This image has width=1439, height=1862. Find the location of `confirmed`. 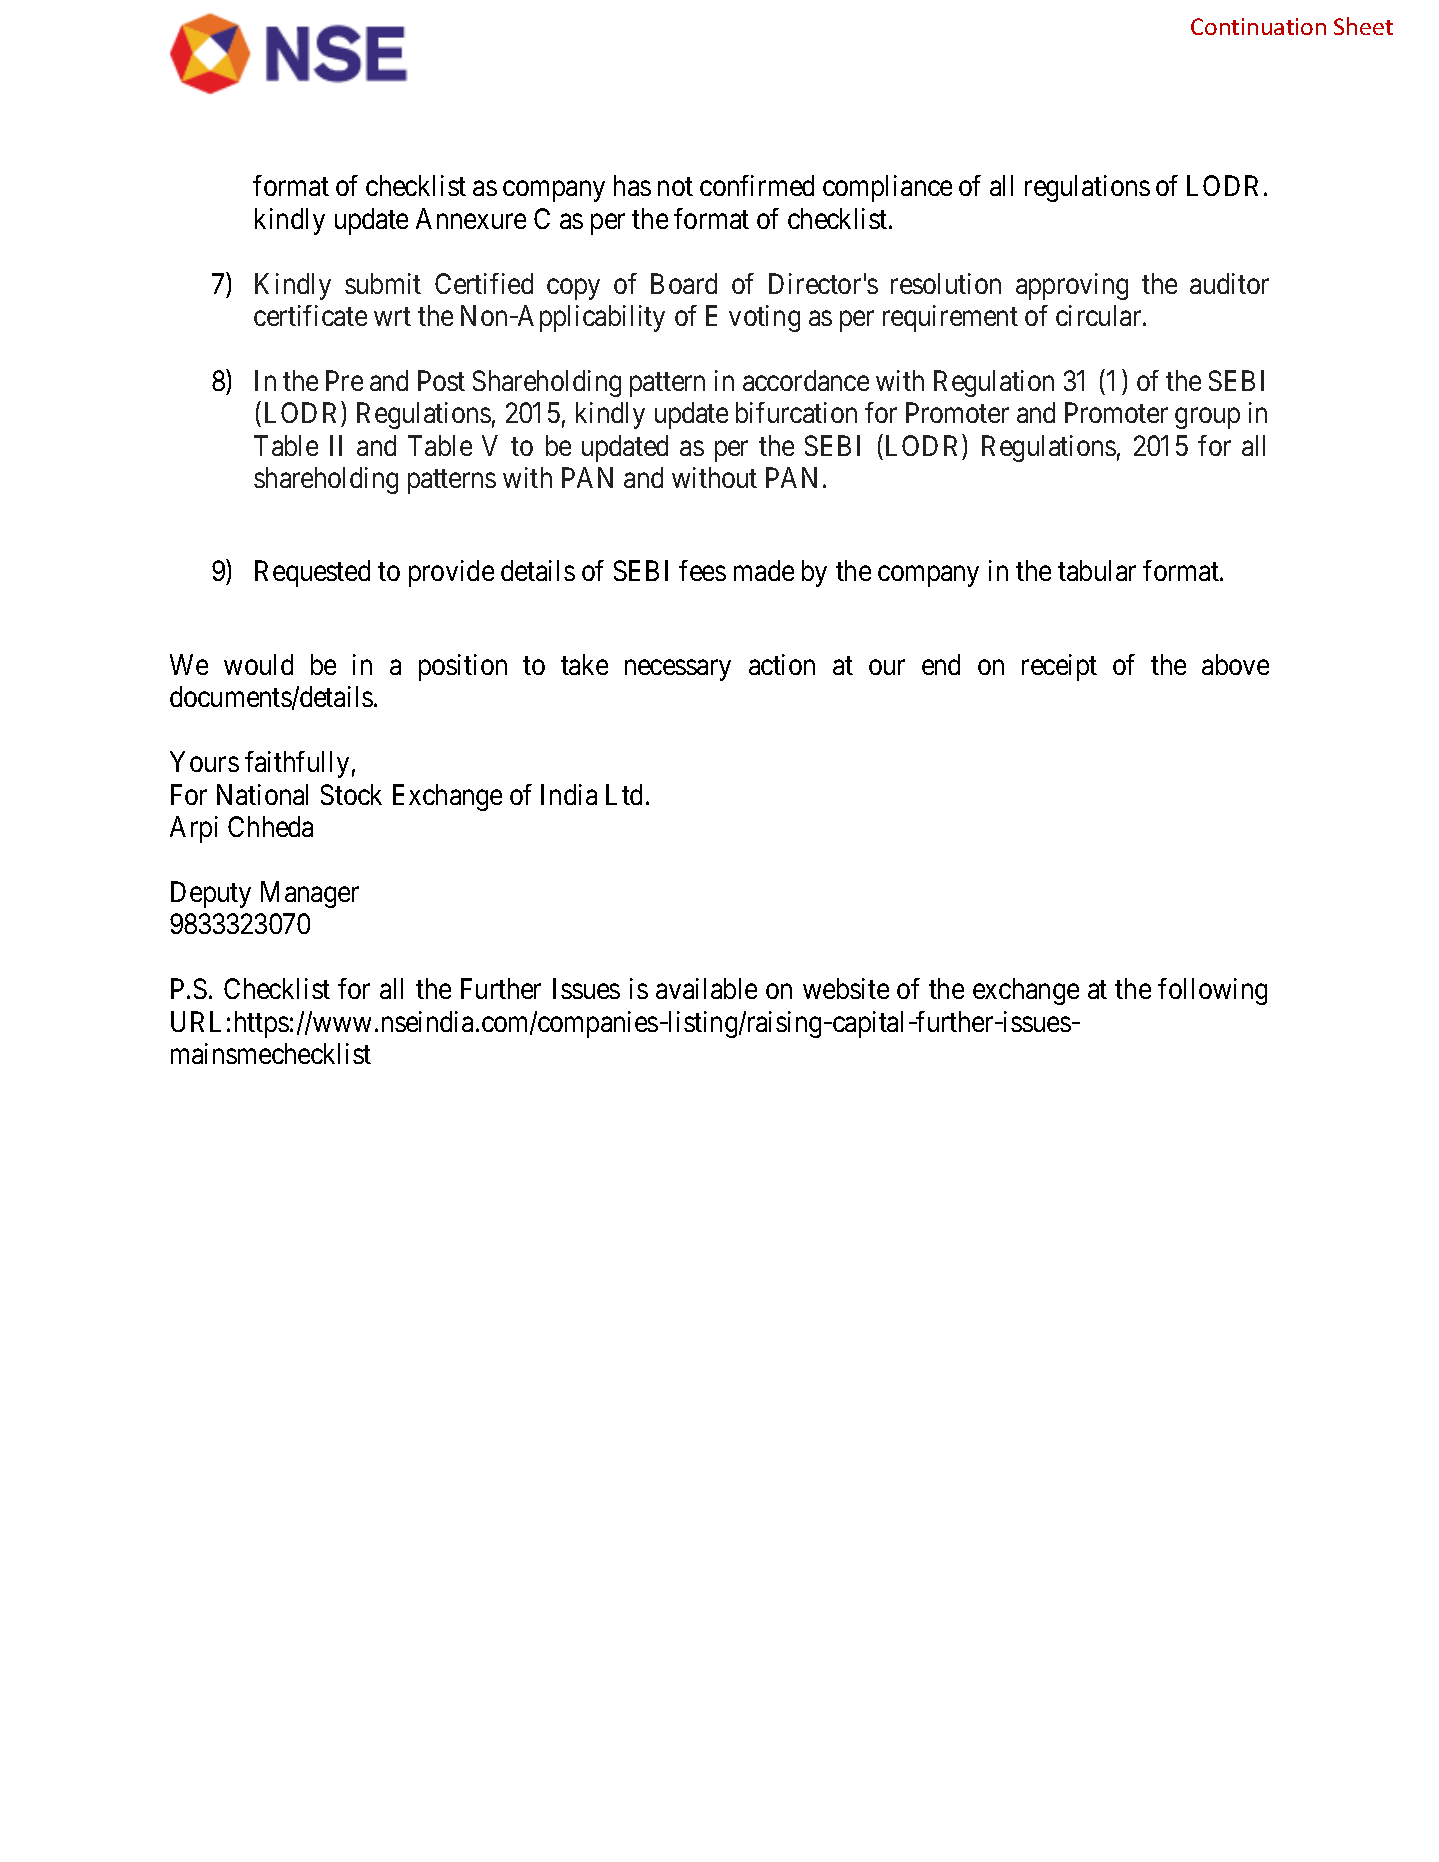

confirmed is located at coordinates (757, 185).
